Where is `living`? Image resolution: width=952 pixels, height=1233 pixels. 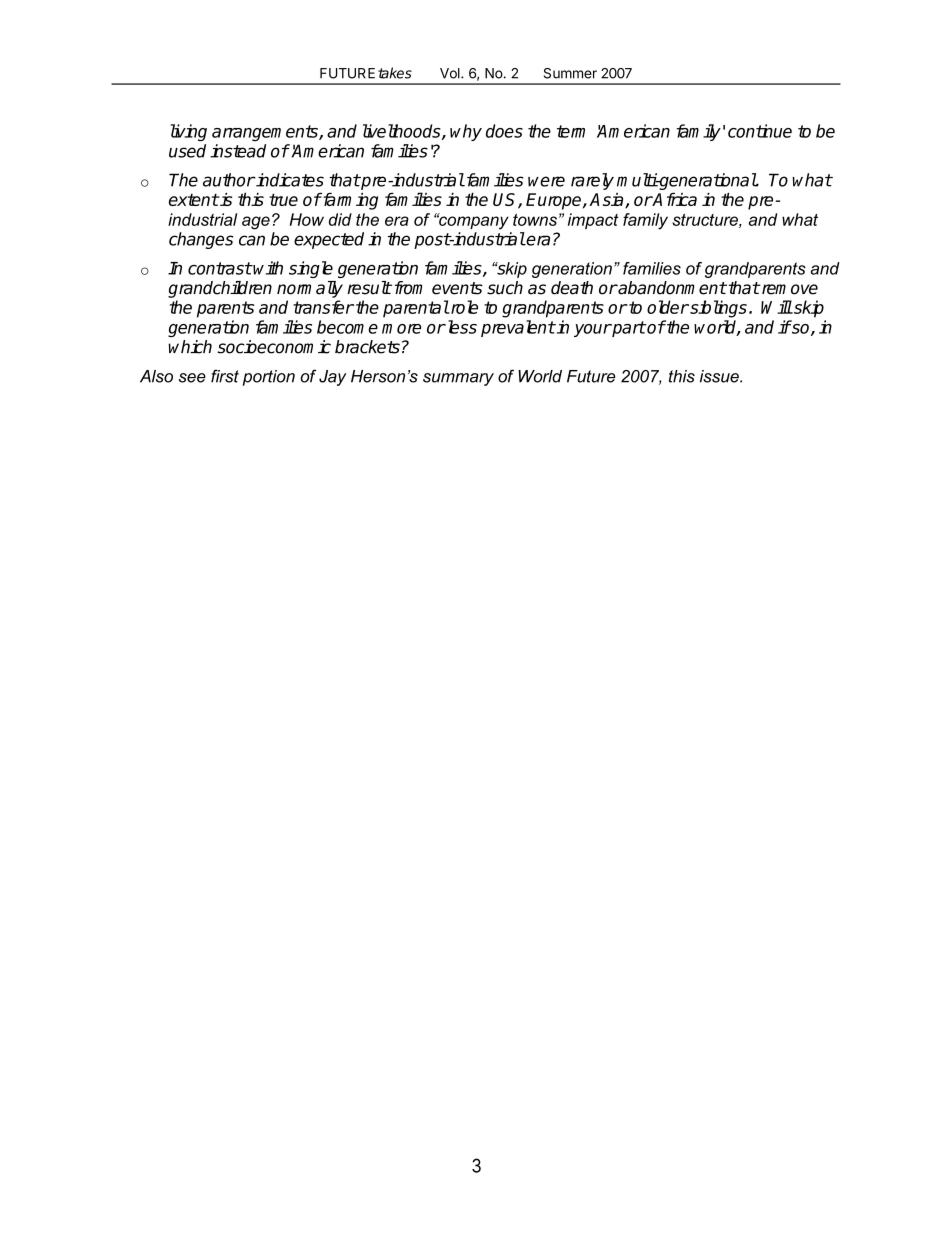 living is located at coordinates (189, 132).
